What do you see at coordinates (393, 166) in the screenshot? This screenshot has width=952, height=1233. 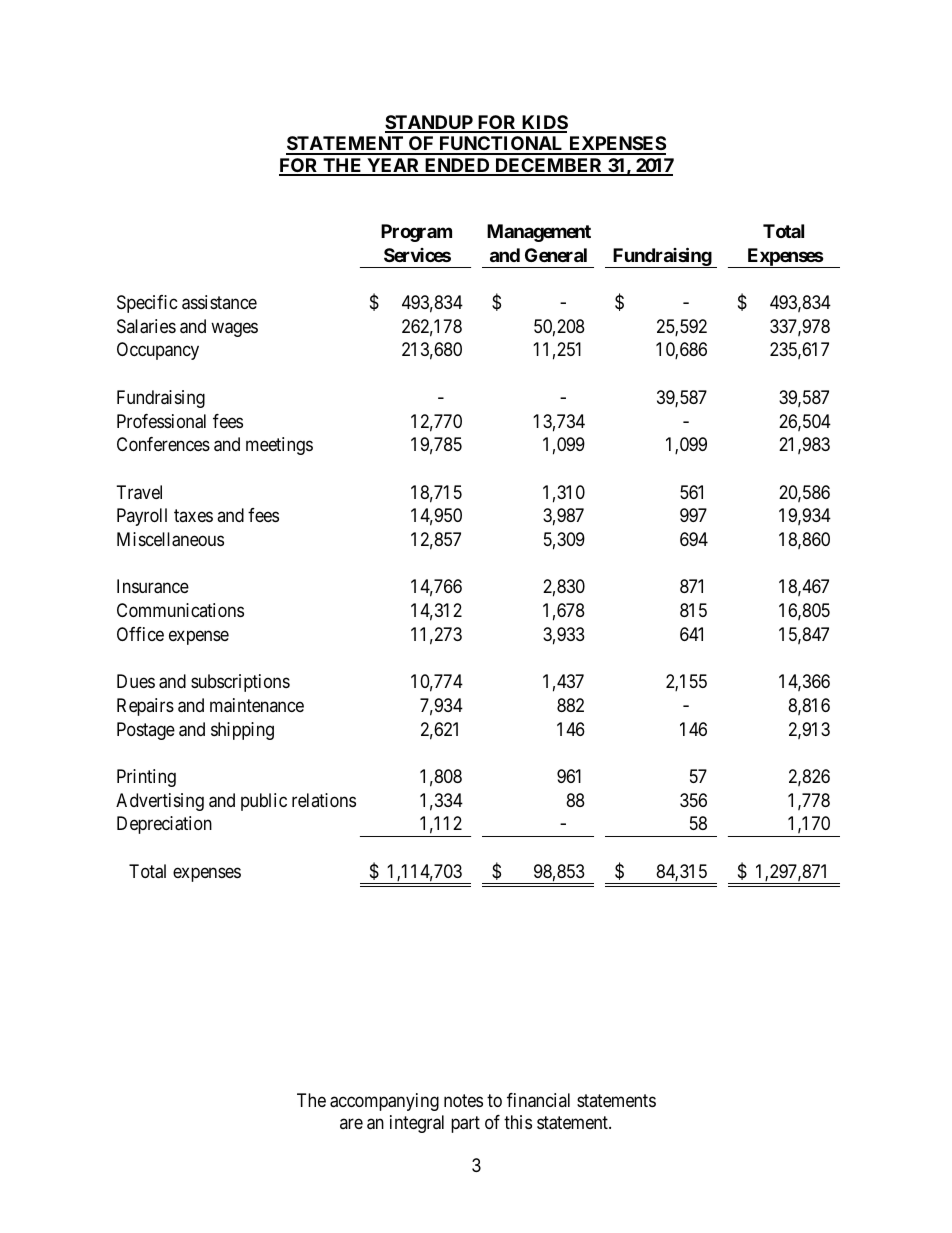 I see `YEAR` at bounding box center [393, 166].
